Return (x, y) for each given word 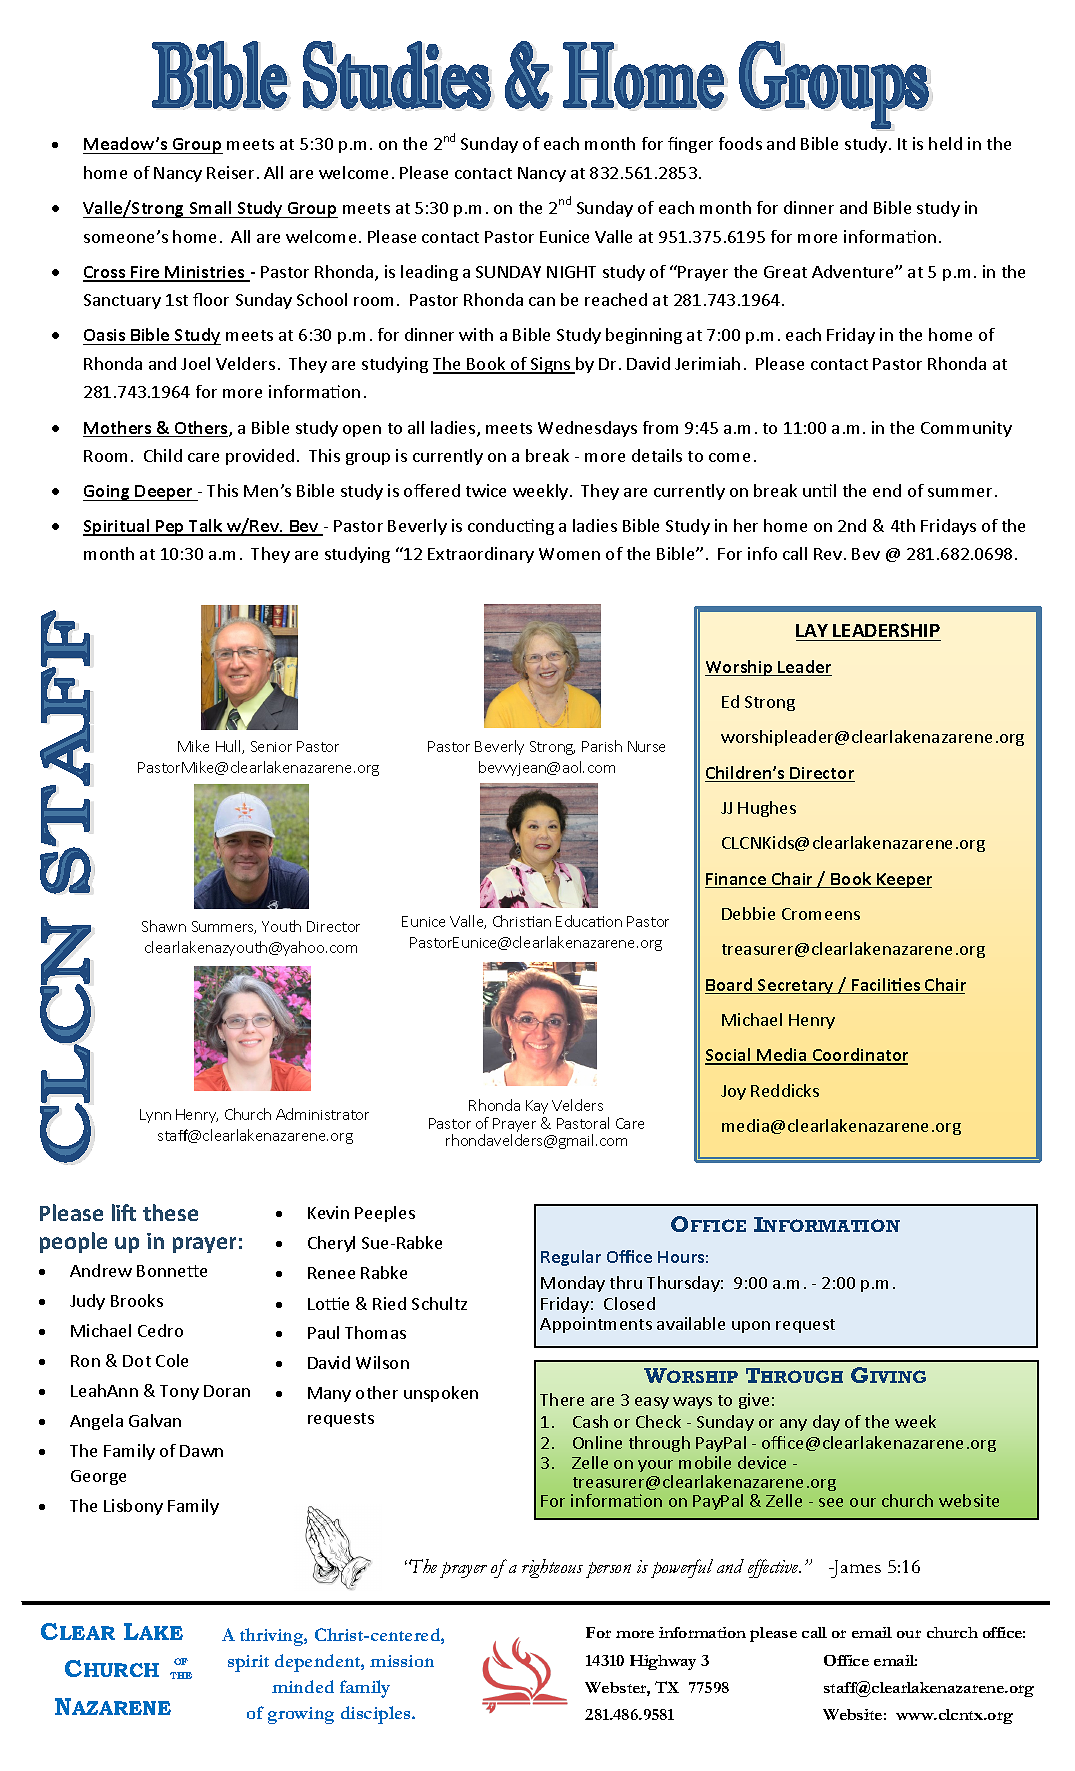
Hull (229, 747)
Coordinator (859, 1056)
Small (210, 207)
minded (303, 1686)
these (170, 1212)
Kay (537, 1107)
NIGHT (571, 272)
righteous (552, 1568)
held (945, 143)
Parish (602, 746)
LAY (812, 630)
